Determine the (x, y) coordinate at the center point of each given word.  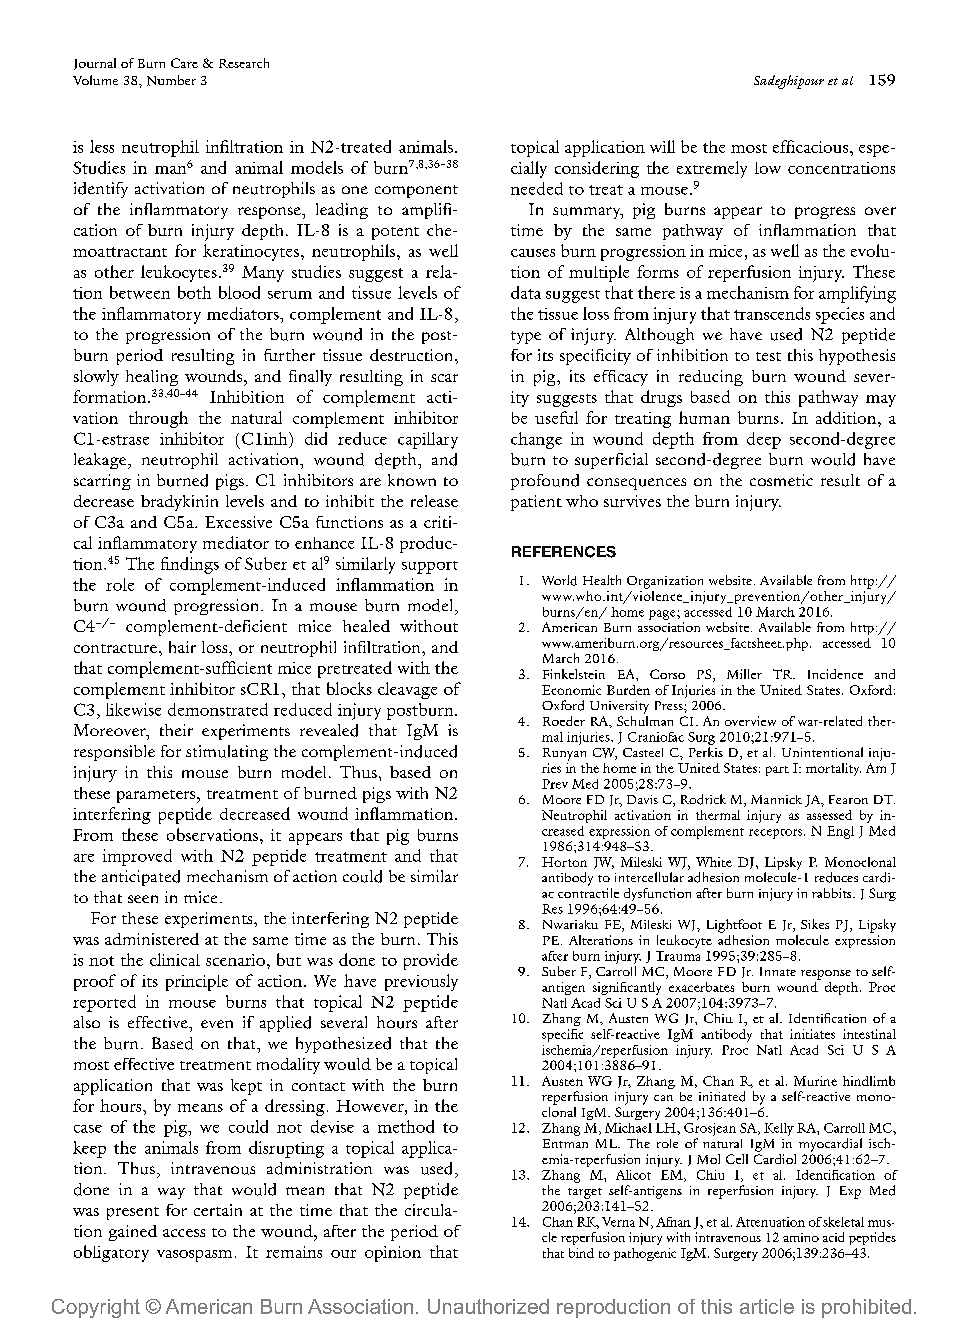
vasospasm (194, 1256)
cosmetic (781, 480)
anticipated (141, 878)
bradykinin (179, 503)
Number (171, 80)
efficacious (812, 146)
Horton (564, 862)
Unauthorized (488, 1306)
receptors (777, 834)
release (434, 501)
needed (537, 188)
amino (801, 1237)
